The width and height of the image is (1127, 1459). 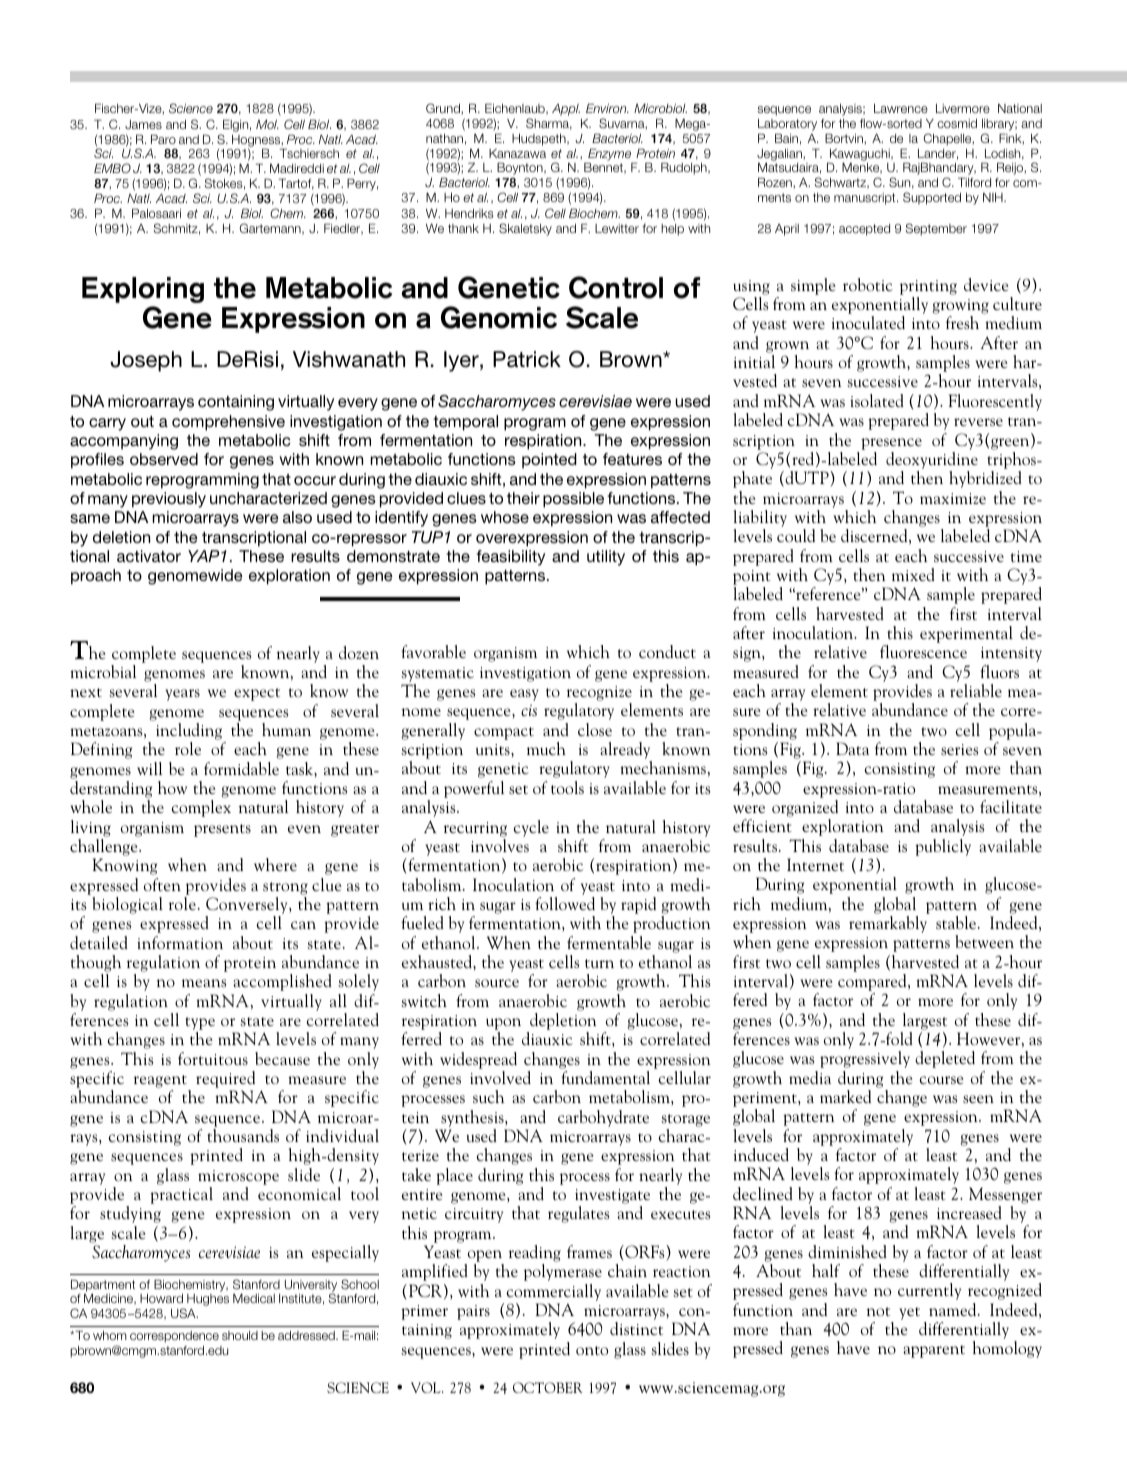 I want to click on observed, so click(x=164, y=459).
